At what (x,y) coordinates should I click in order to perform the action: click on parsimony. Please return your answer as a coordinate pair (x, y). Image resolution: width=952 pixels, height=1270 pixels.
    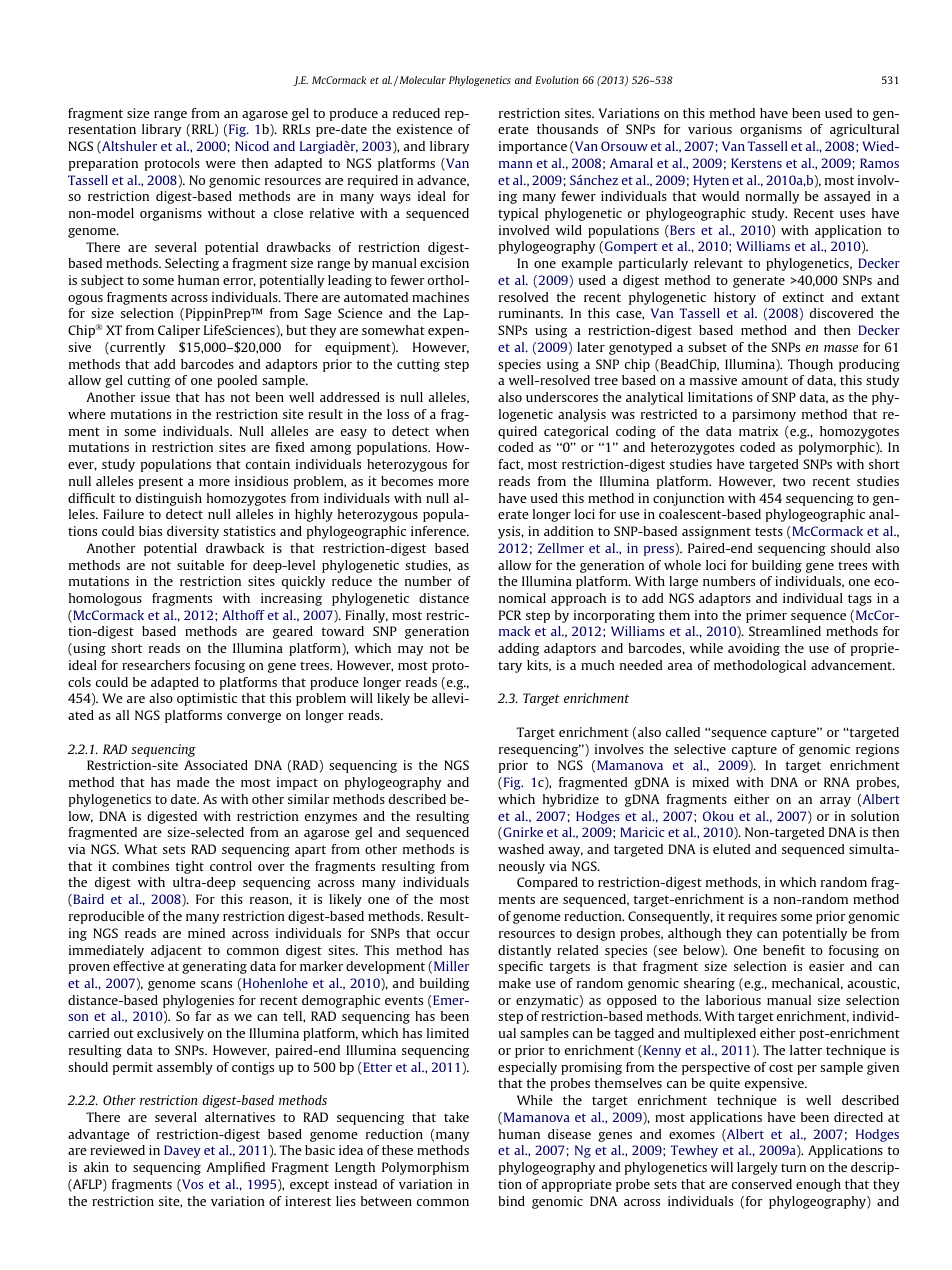
    Looking at the image, I should click on (764, 415).
